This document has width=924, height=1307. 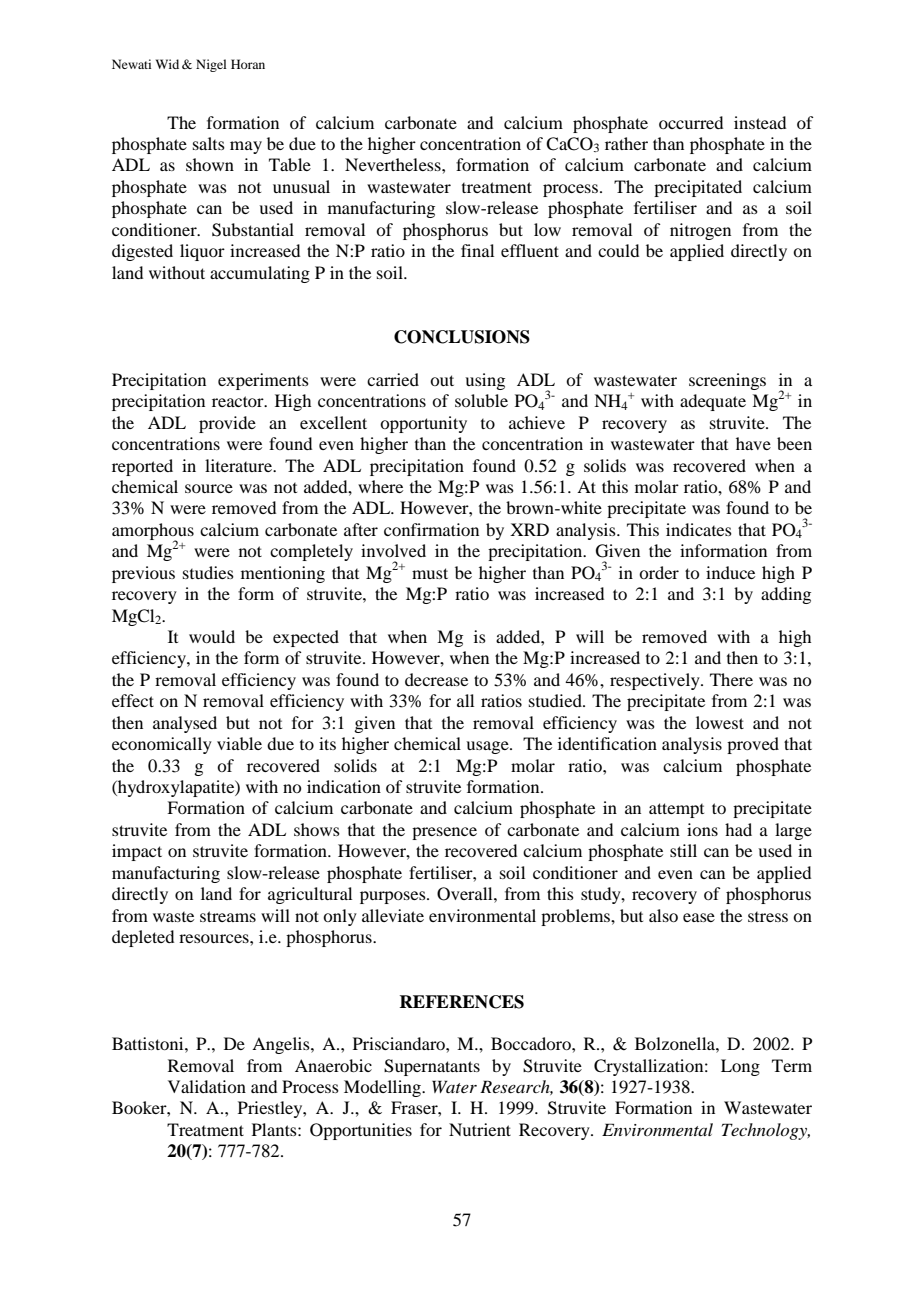 What do you see at coordinates (137, 852) in the document?
I see `impact` at bounding box center [137, 852].
